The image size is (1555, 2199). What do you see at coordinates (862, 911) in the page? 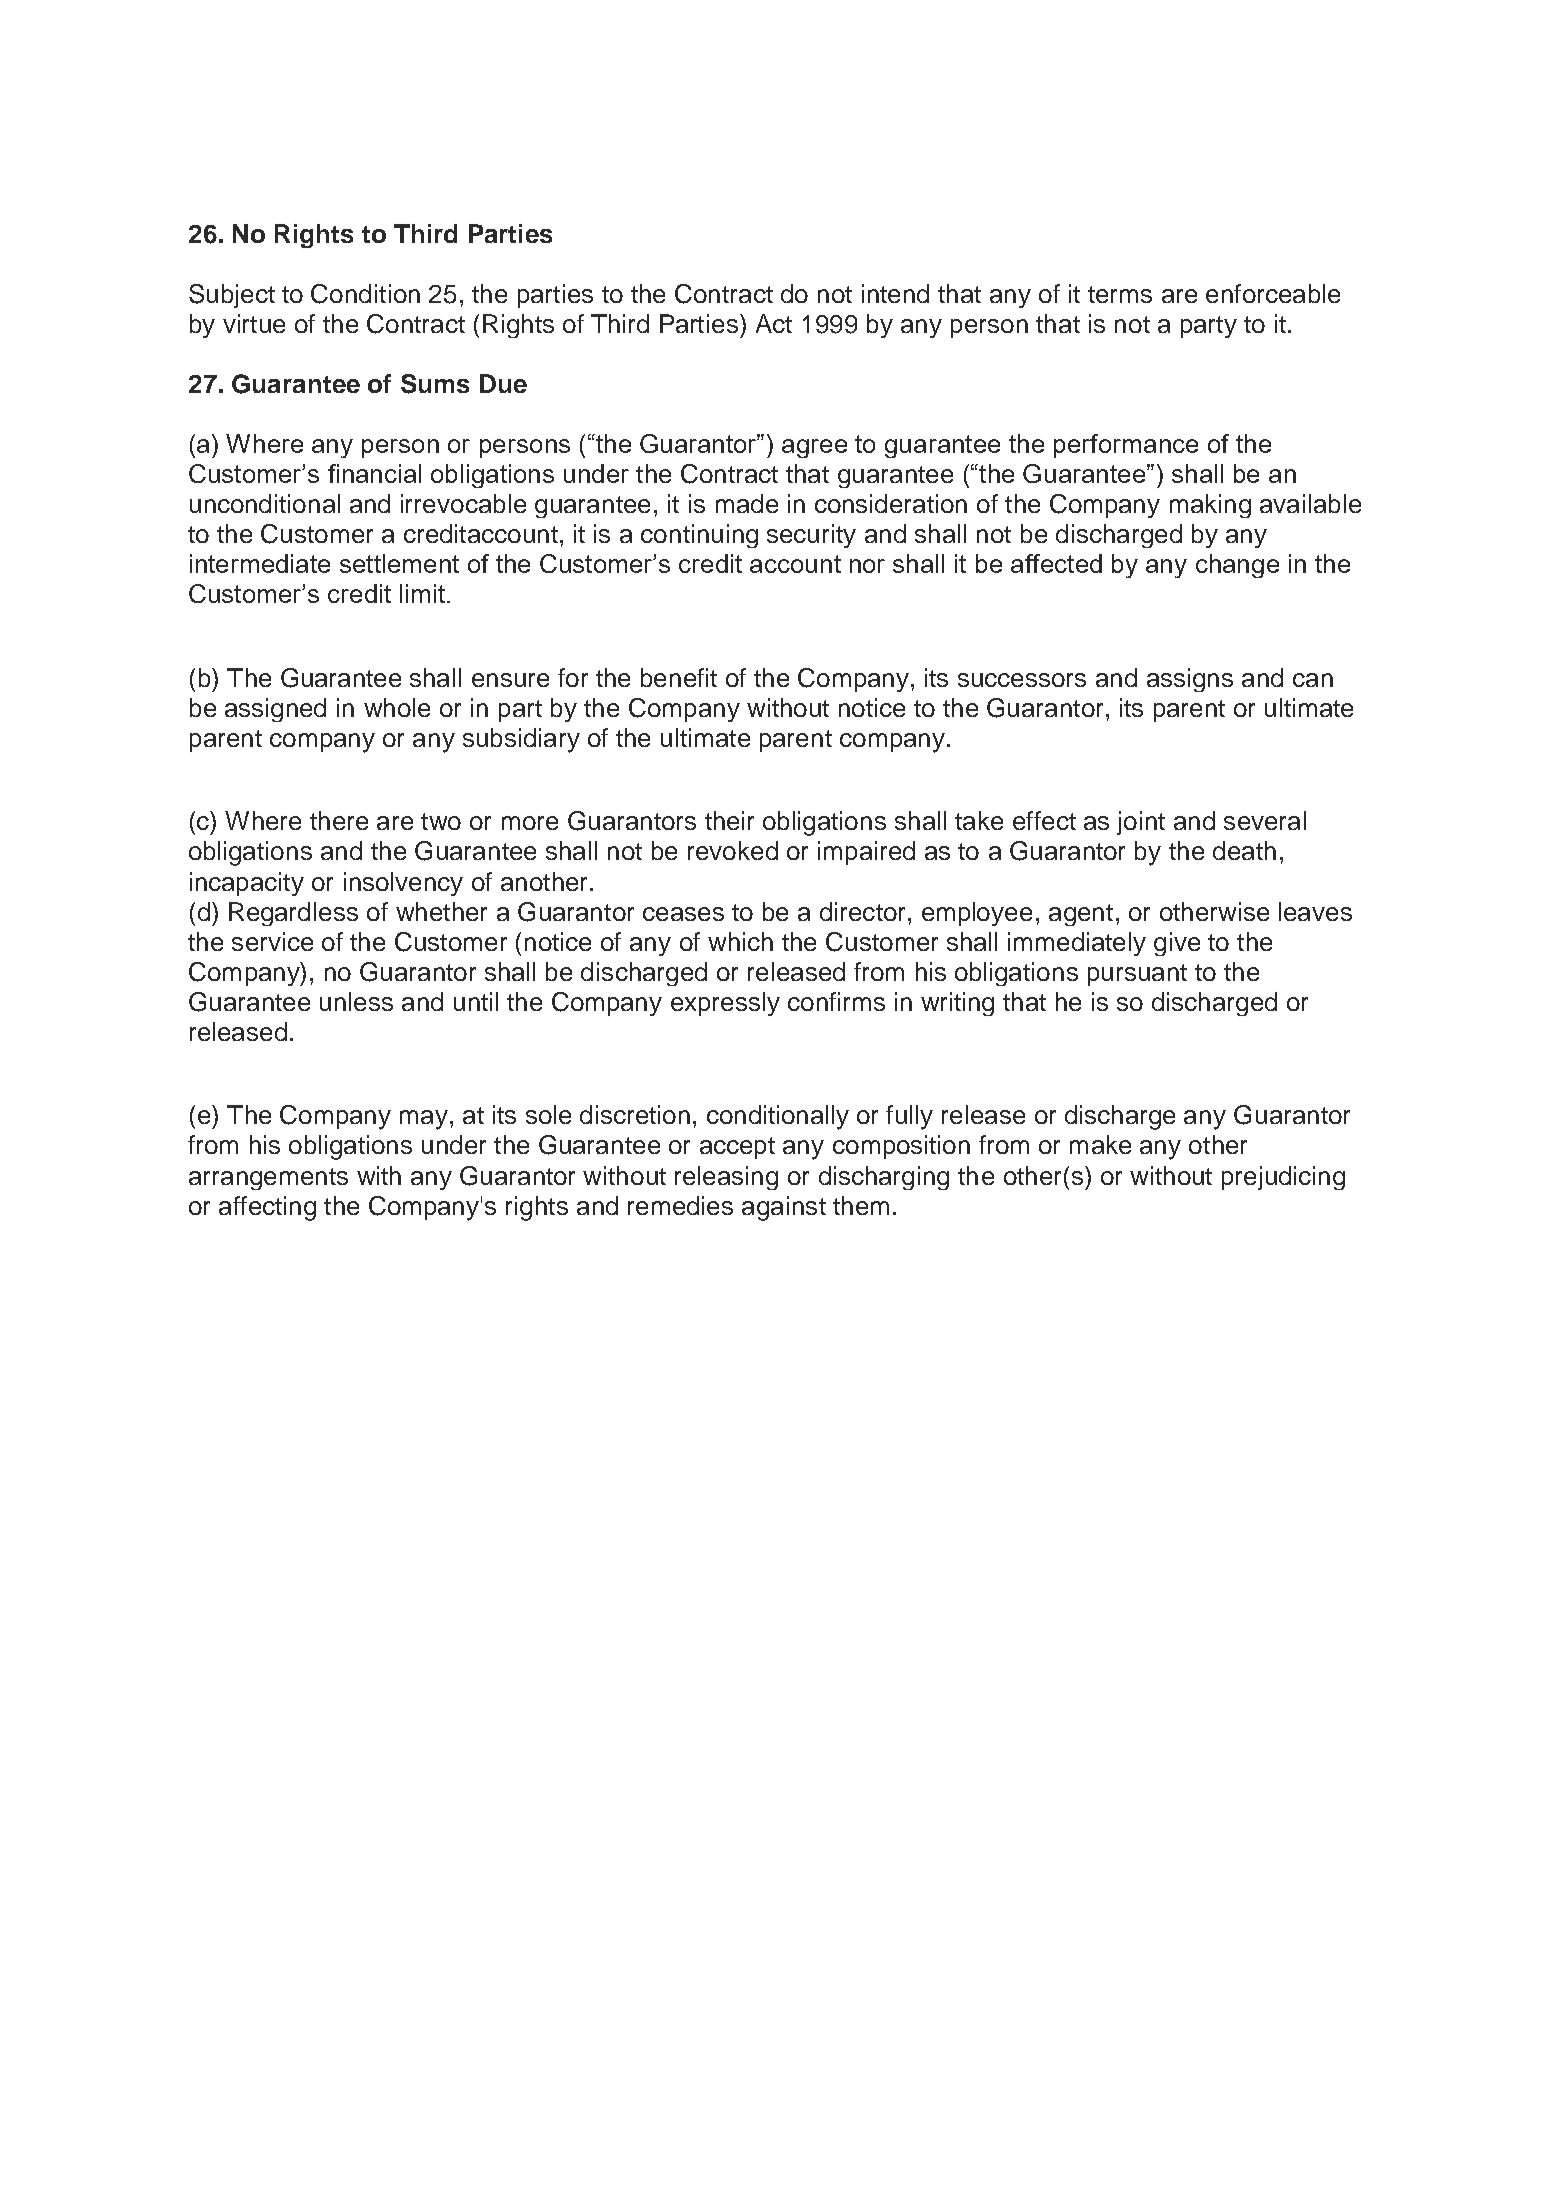
I see `director` at bounding box center [862, 911].
